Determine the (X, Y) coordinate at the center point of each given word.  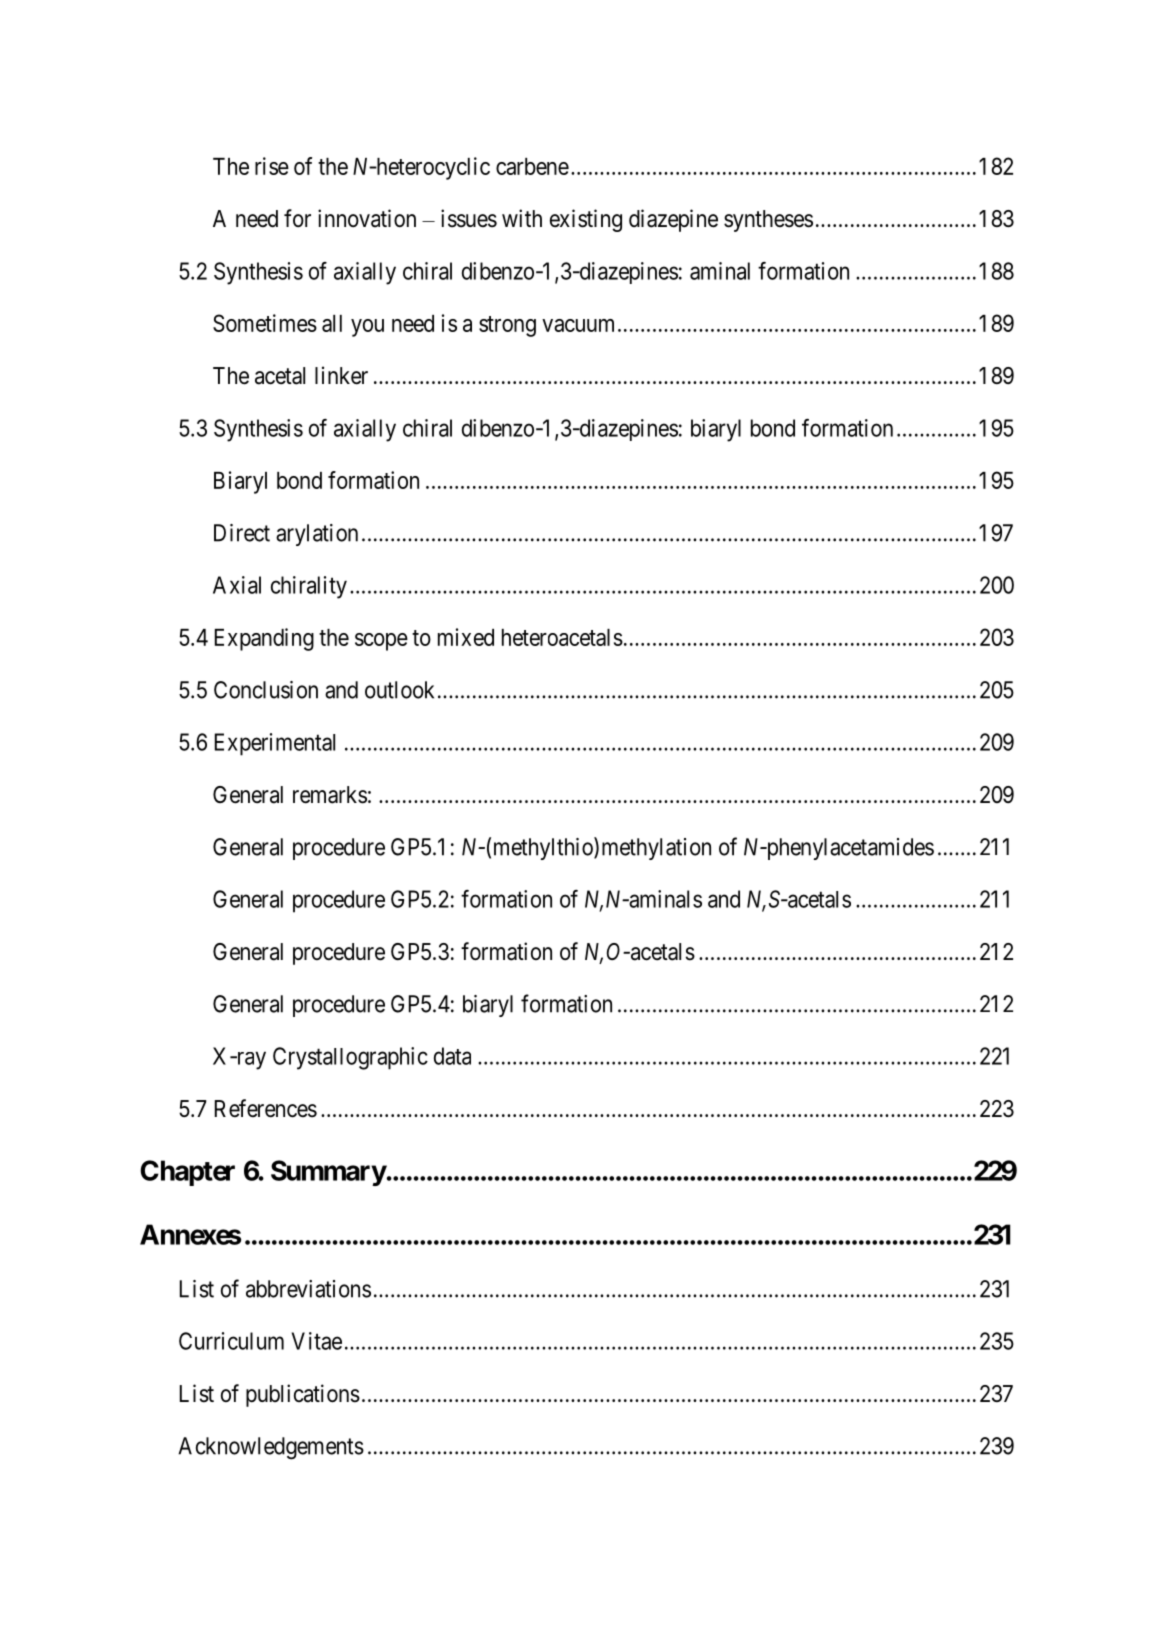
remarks (330, 795)
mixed (466, 637)
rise (272, 166)
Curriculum (231, 1341)
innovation (367, 218)
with (522, 218)
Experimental (275, 744)
